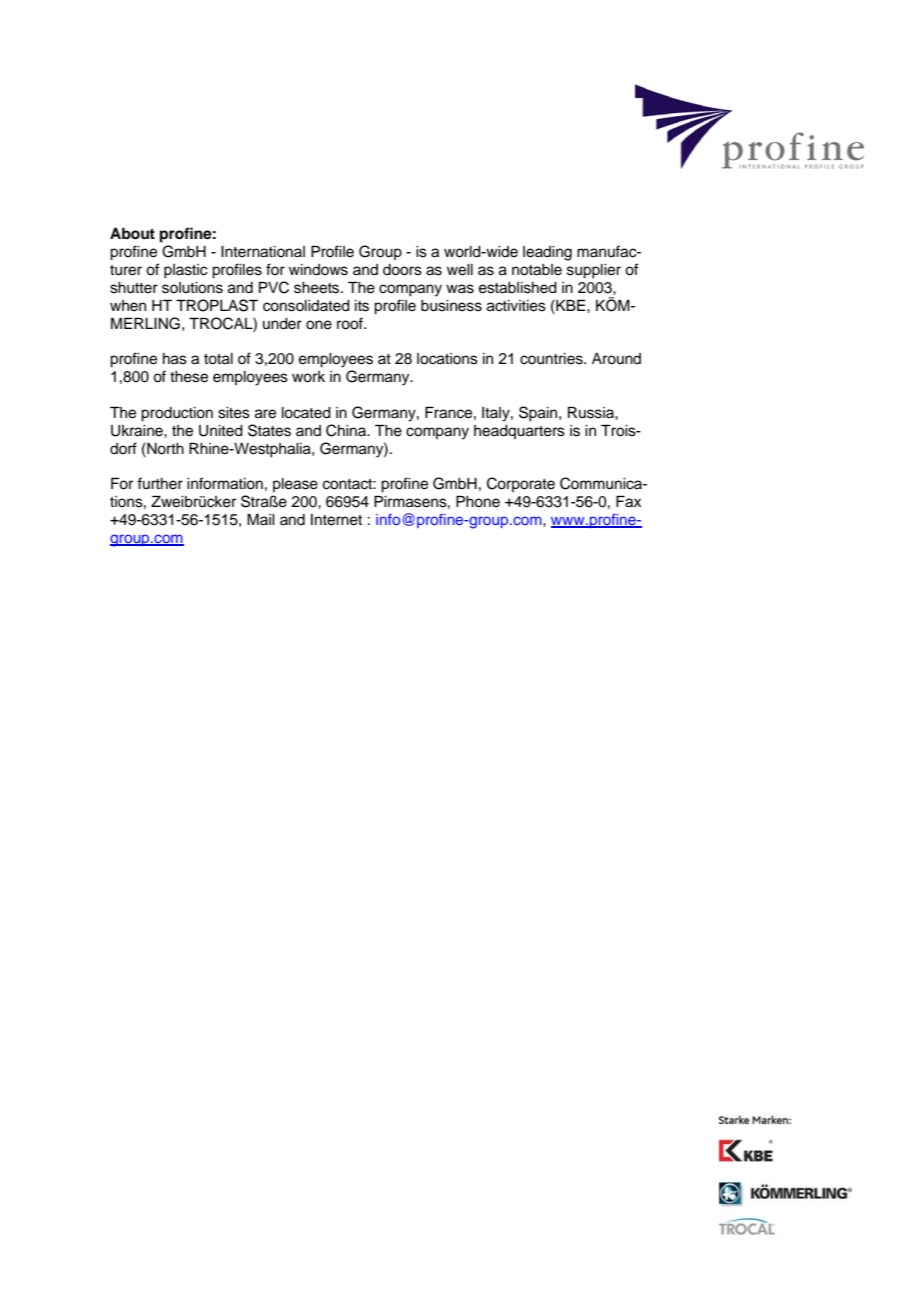 This document has height=1308, width=924. Describe the element at coordinates (552, 359) in the document. I see `countries` at that location.
